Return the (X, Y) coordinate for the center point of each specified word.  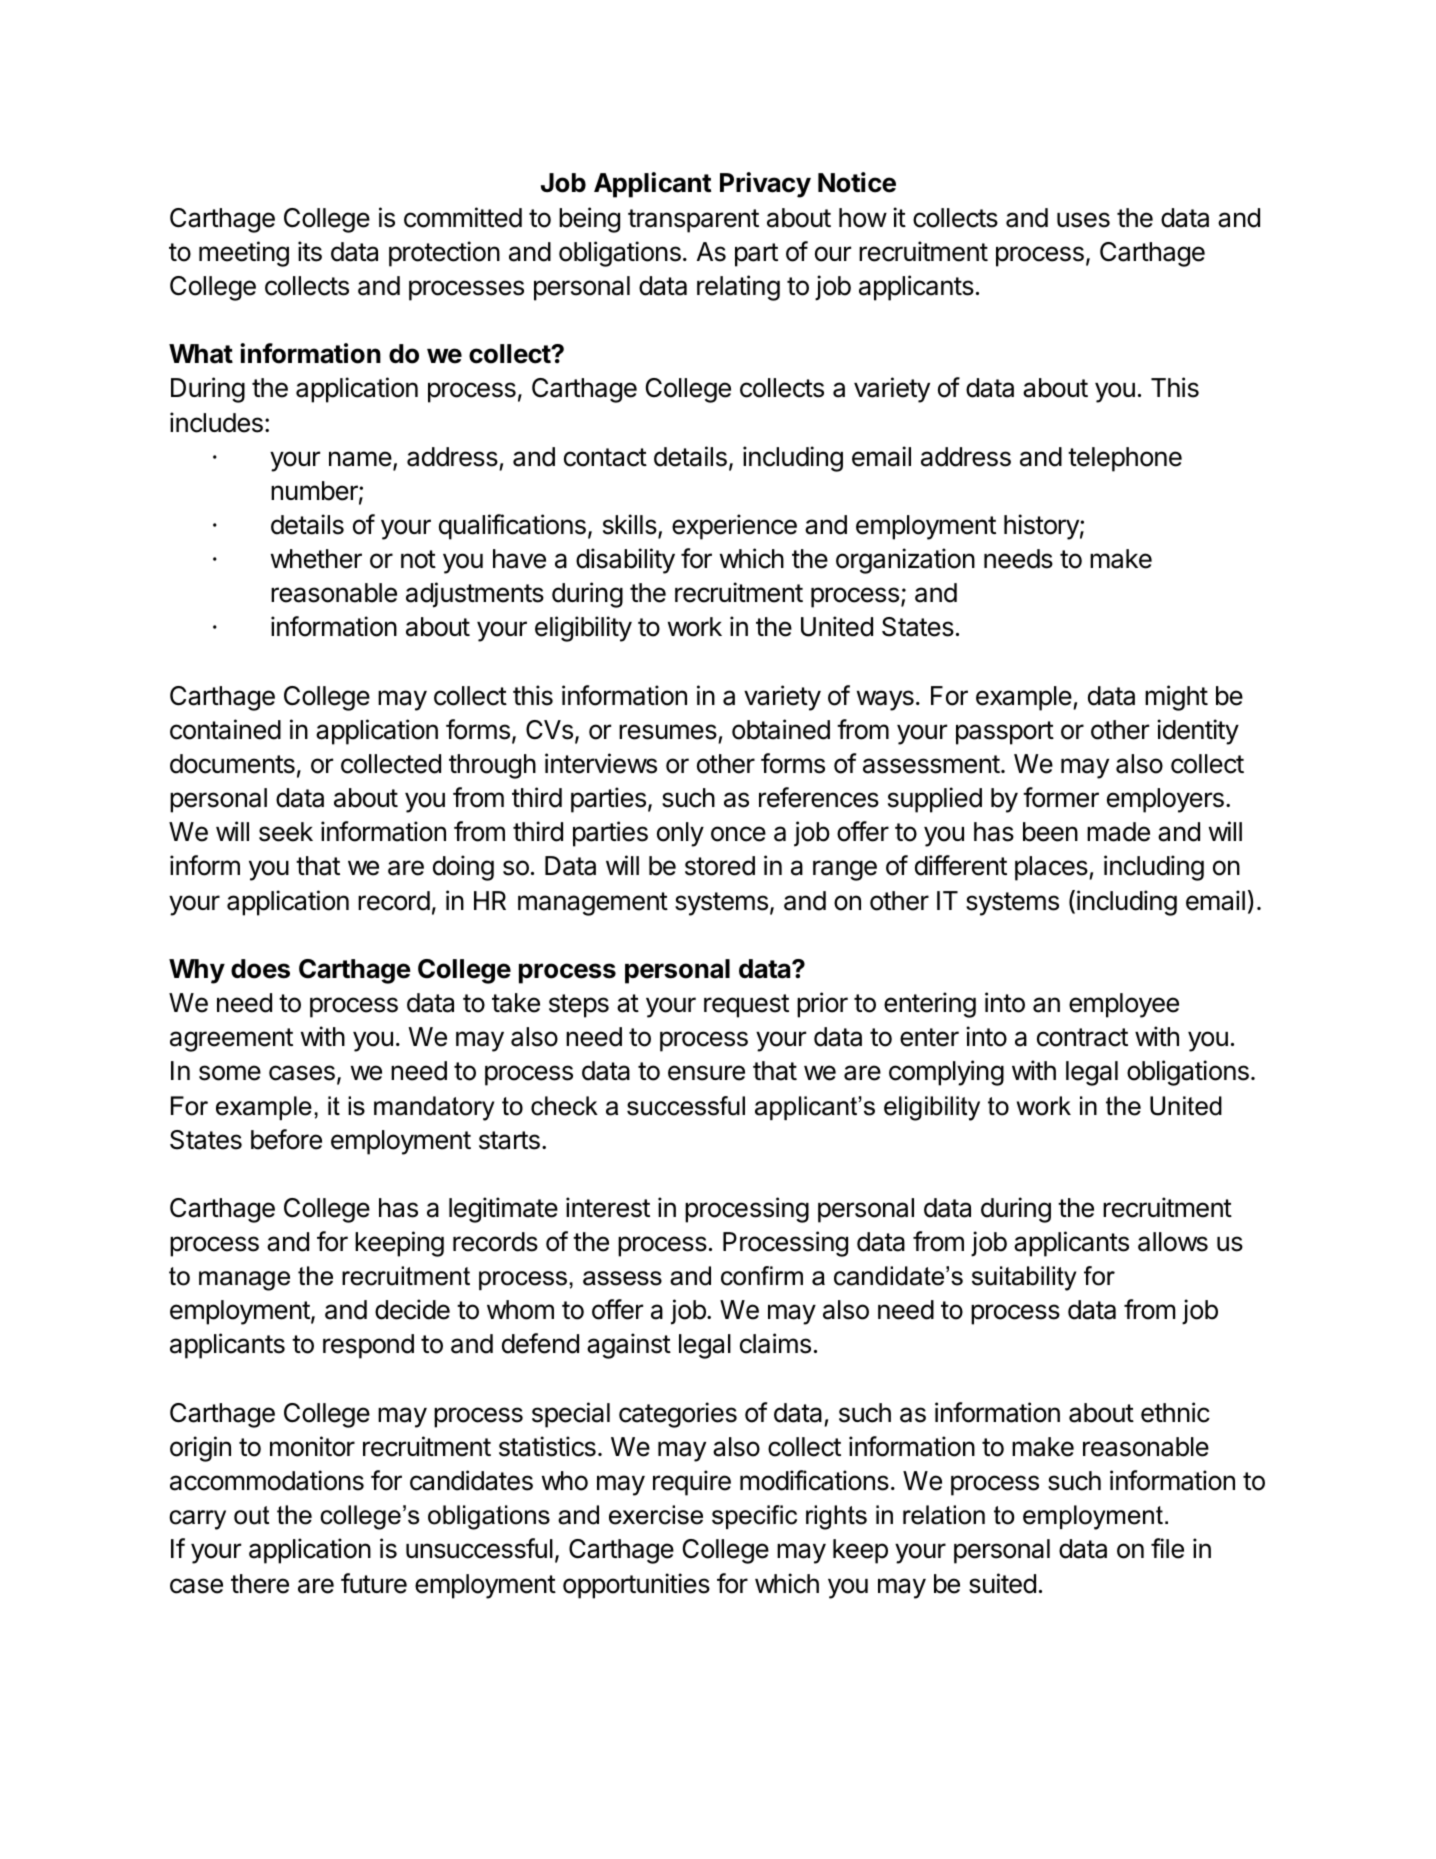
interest (608, 1207)
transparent (693, 221)
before (286, 1139)
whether (316, 559)
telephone (1125, 459)
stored (720, 866)
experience (734, 527)
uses (1083, 220)
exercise (656, 1515)
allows (1173, 1242)
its (310, 251)
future (374, 1583)
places (1052, 868)
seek (286, 832)
